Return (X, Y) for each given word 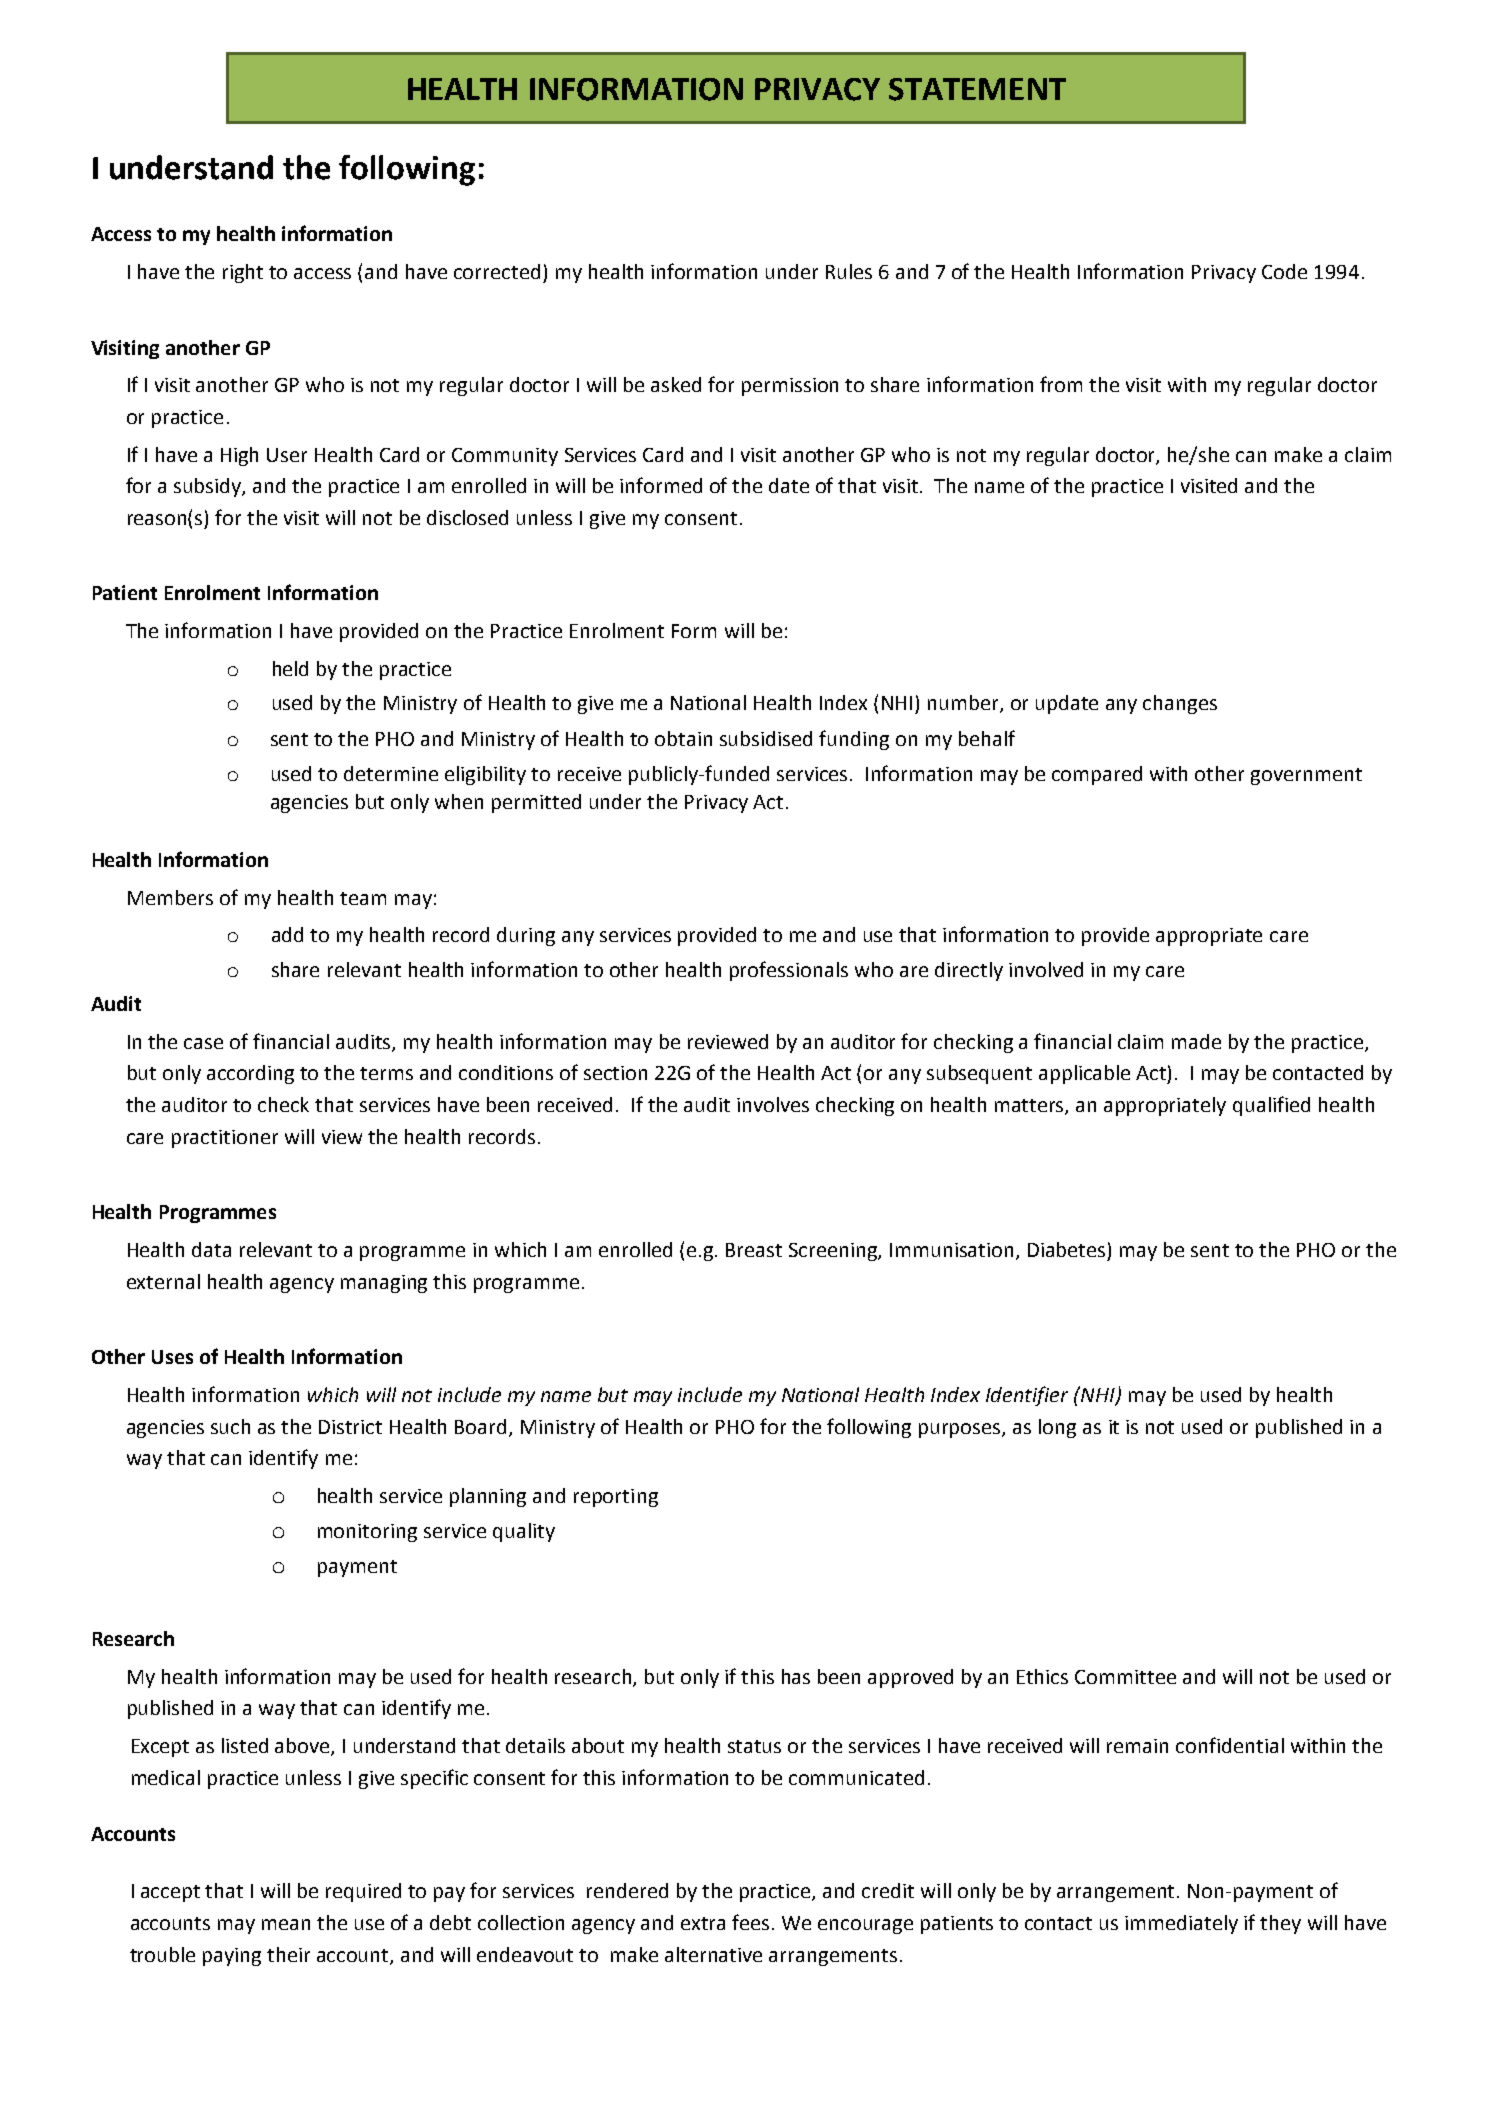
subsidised (766, 738)
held (290, 668)
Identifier (1027, 1396)
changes (1180, 704)
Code (1284, 271)
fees (752, 1922)
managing (384, 1284)
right (243, 273)
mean (286, 1924)
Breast (754, 1250)
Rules (849, 271)
